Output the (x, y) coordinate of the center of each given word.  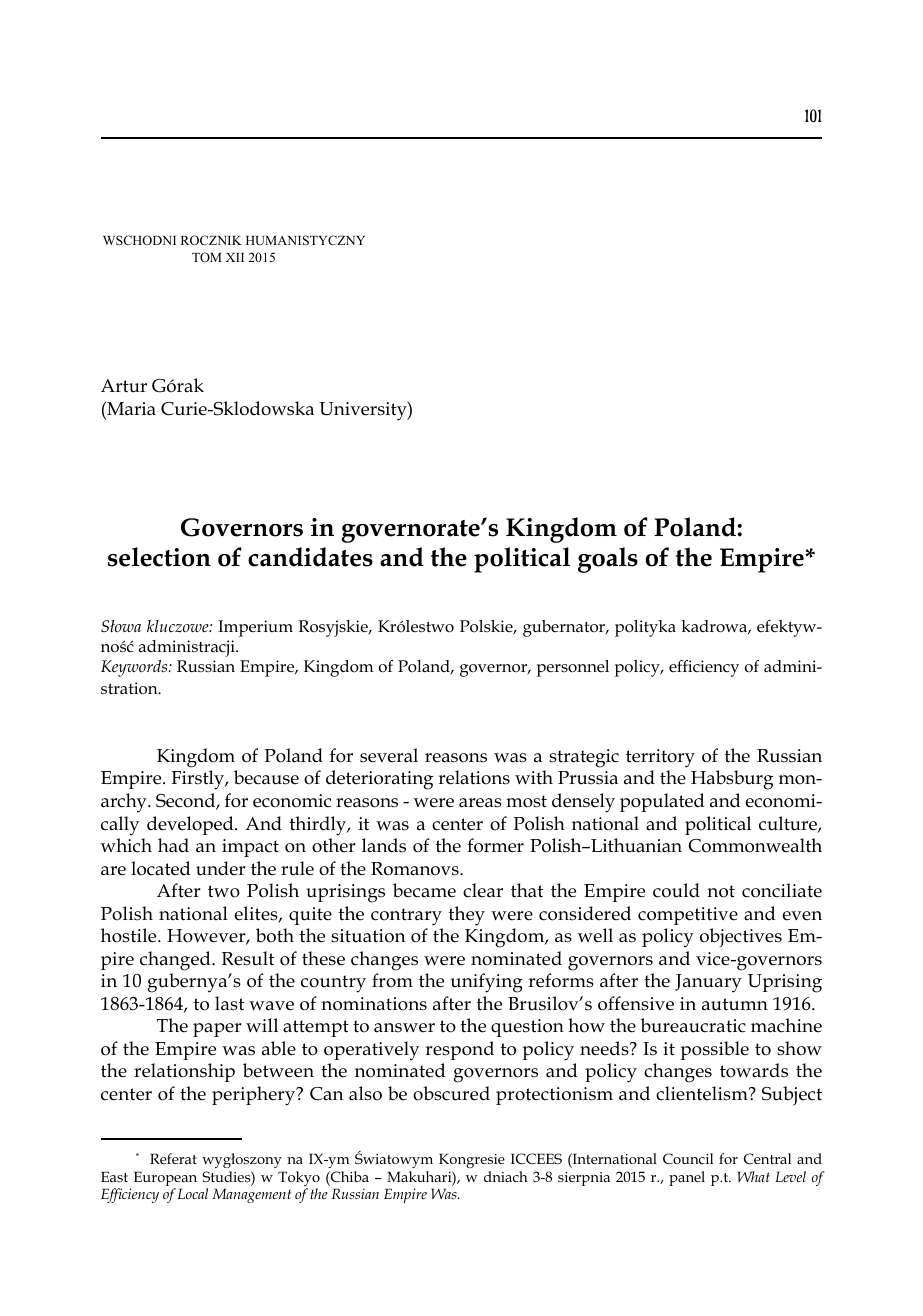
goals (608, 560)
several (389, 755)
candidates (310, 557)
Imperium (255, 628)
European (165, 1180)
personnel (573, 668)
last (229, 1003)
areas (480, 803)
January (708, 983)
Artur (124, 386)
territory (660, 758)
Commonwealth (755, 845)
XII (235, 257)
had (173, 845)
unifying (487, 983)
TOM (207, 257)
